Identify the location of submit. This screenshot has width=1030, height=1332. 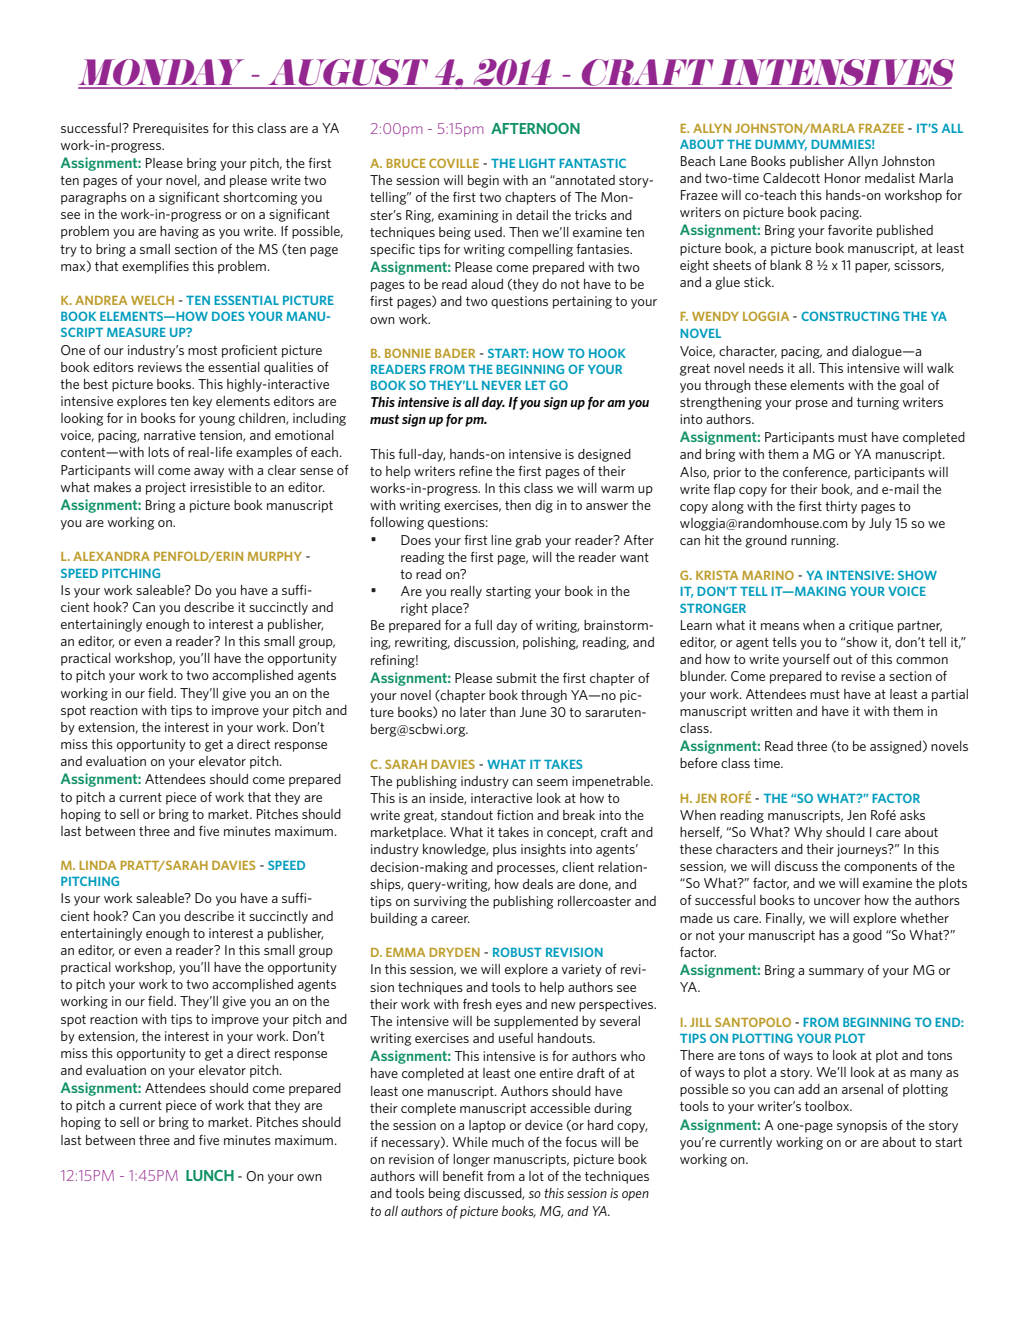
(516, 678).
